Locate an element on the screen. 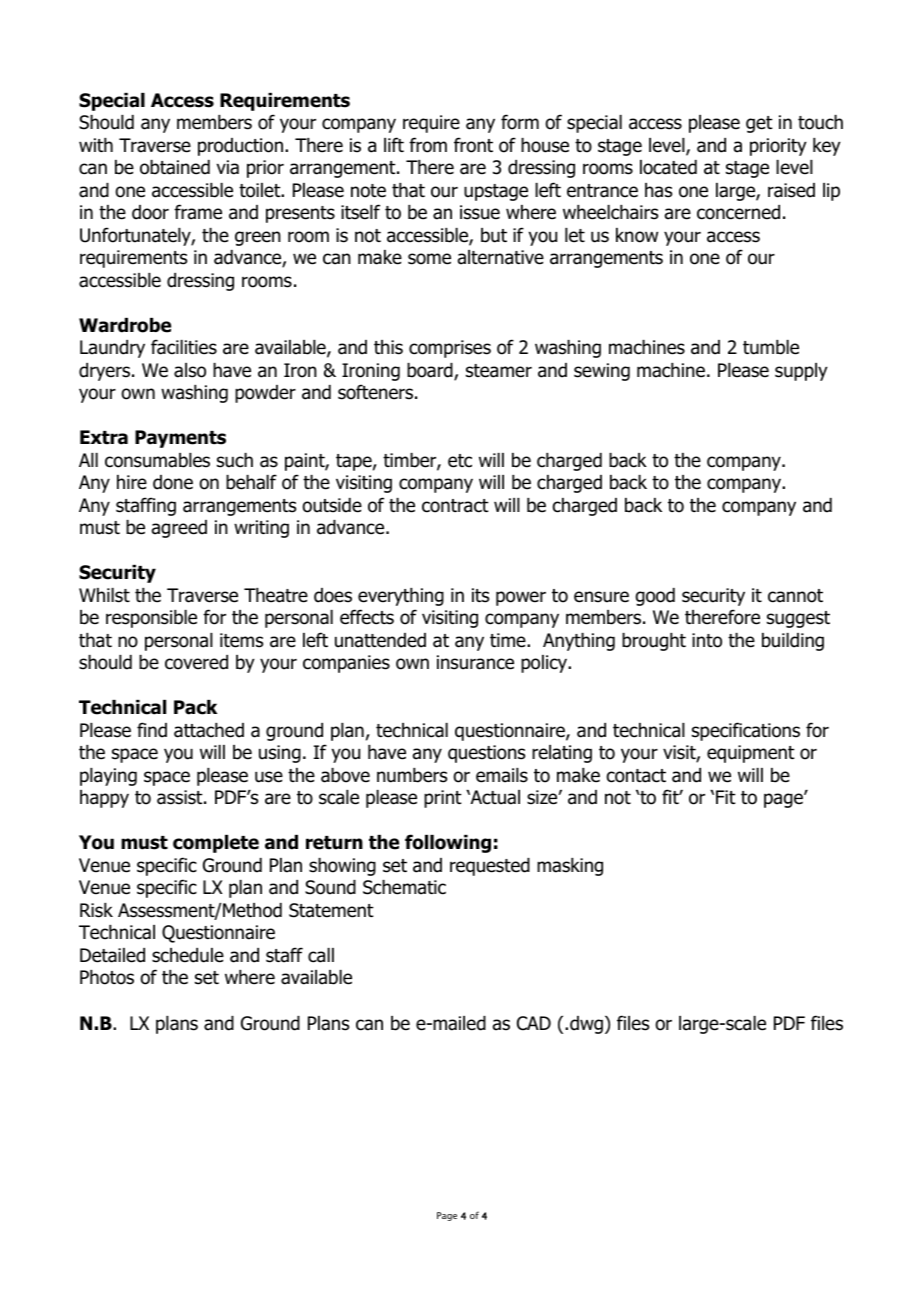 The width and height of the screenshot is (924, 1308). get is located at coordinates (759, 124).
